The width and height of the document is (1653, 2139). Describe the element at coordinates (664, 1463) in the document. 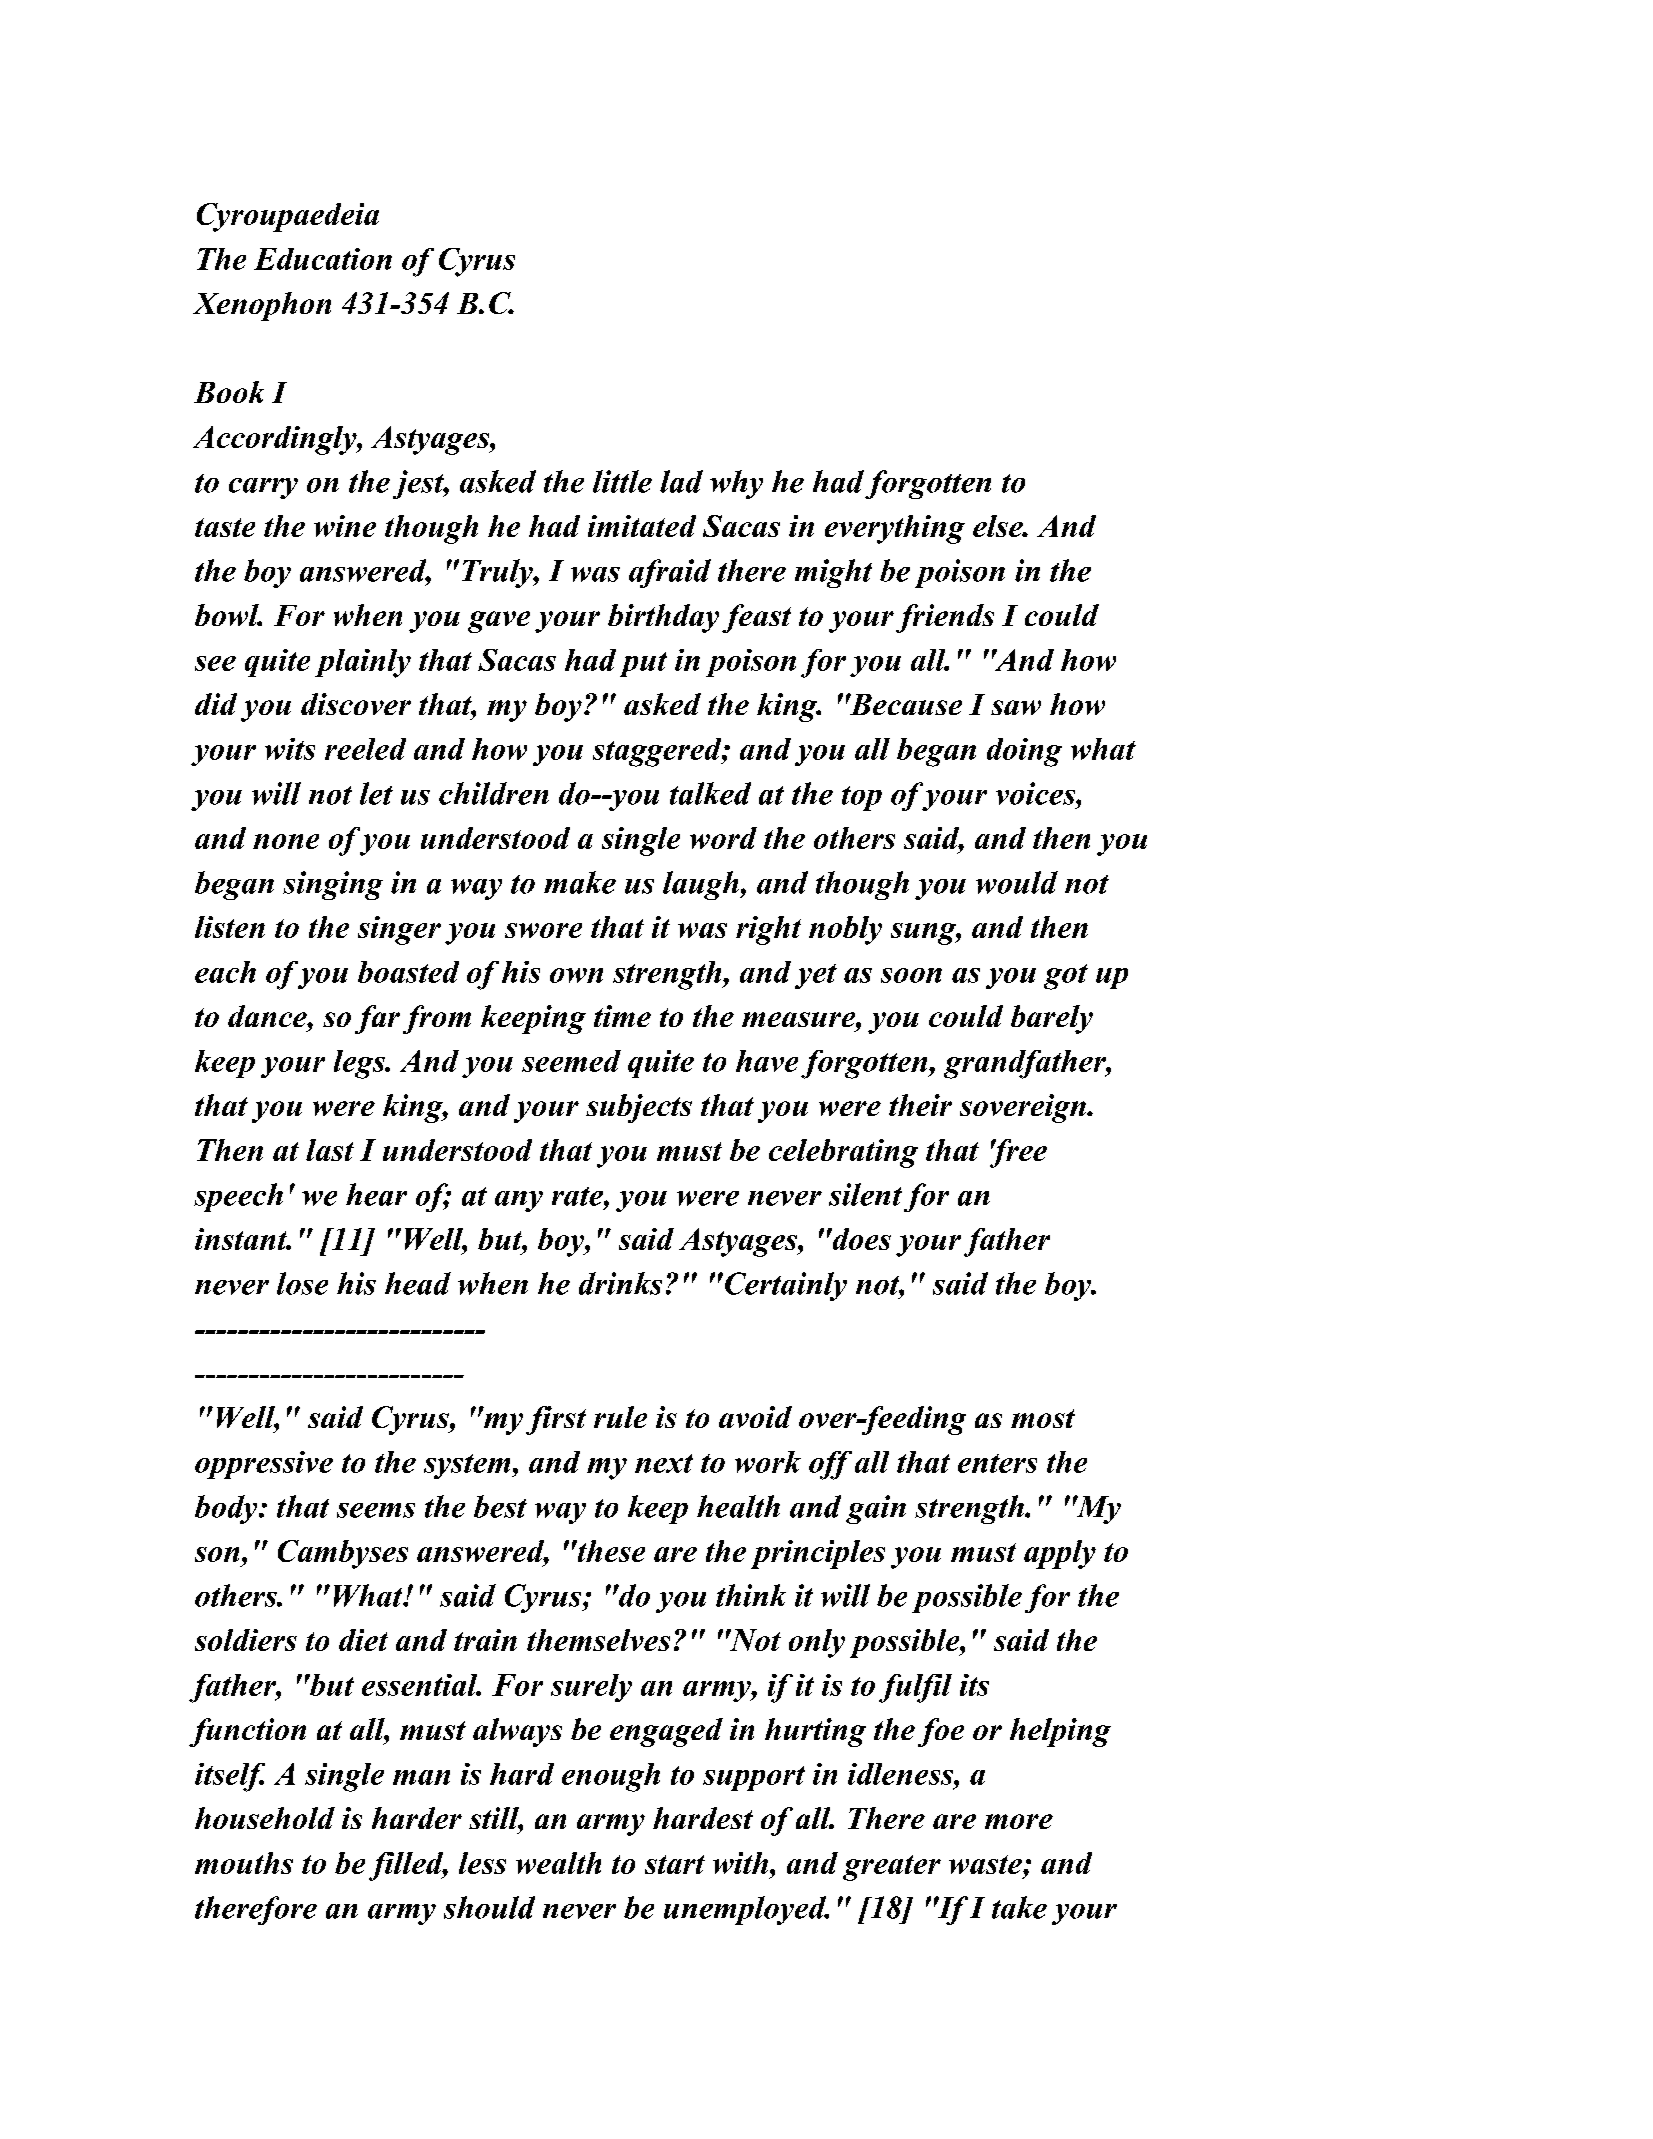

I see `next` at that location.
